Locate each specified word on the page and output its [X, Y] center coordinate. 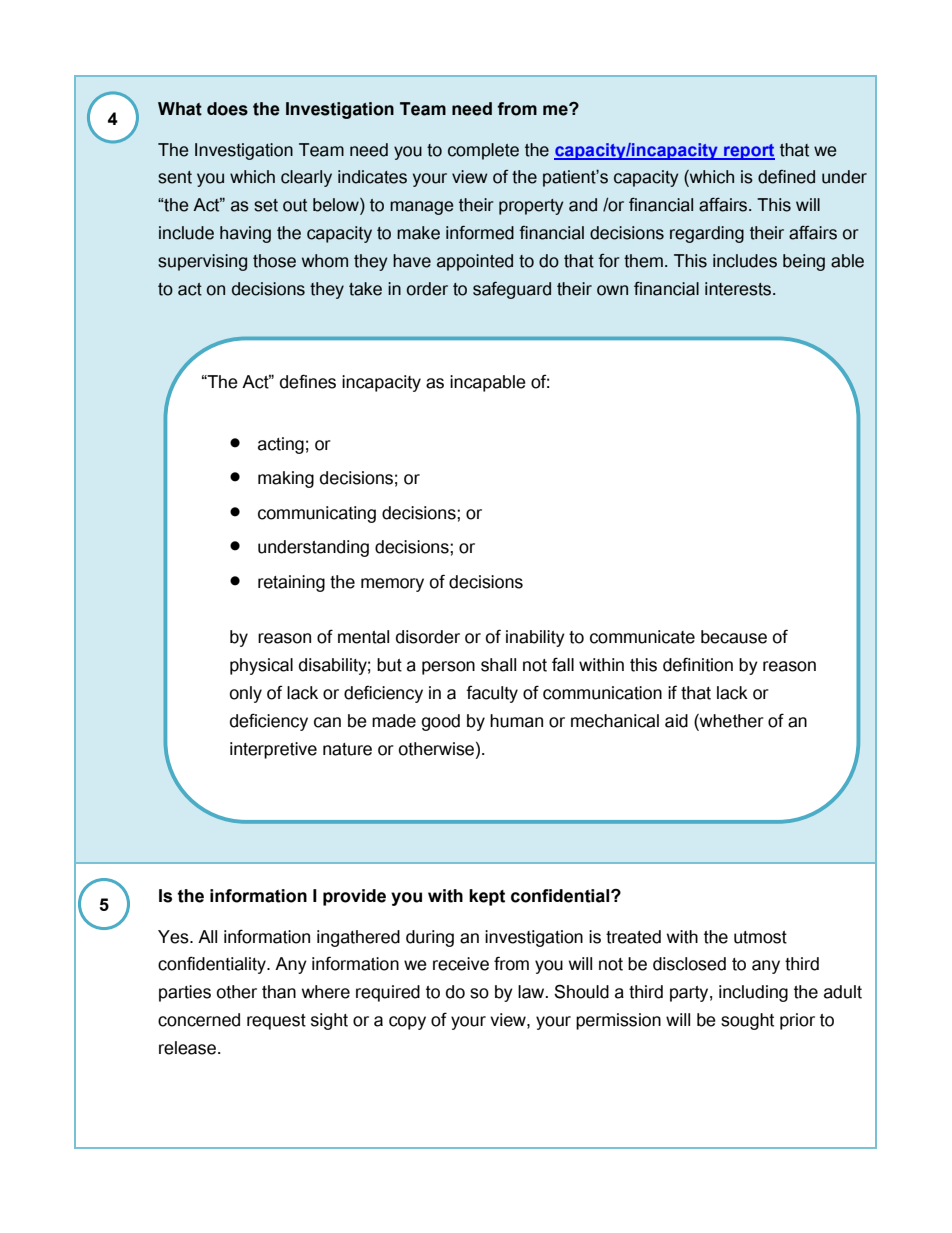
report [748, 152]
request [276, 1022]
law [532, 992]
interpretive [273, 750]
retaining [291, 583]
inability [535, 638]
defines [308, 381]
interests [739, 289]
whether [731, 722]
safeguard [512, 290]
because [734, 637]
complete [483, 151]
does [227, 109]
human [516, 721]
